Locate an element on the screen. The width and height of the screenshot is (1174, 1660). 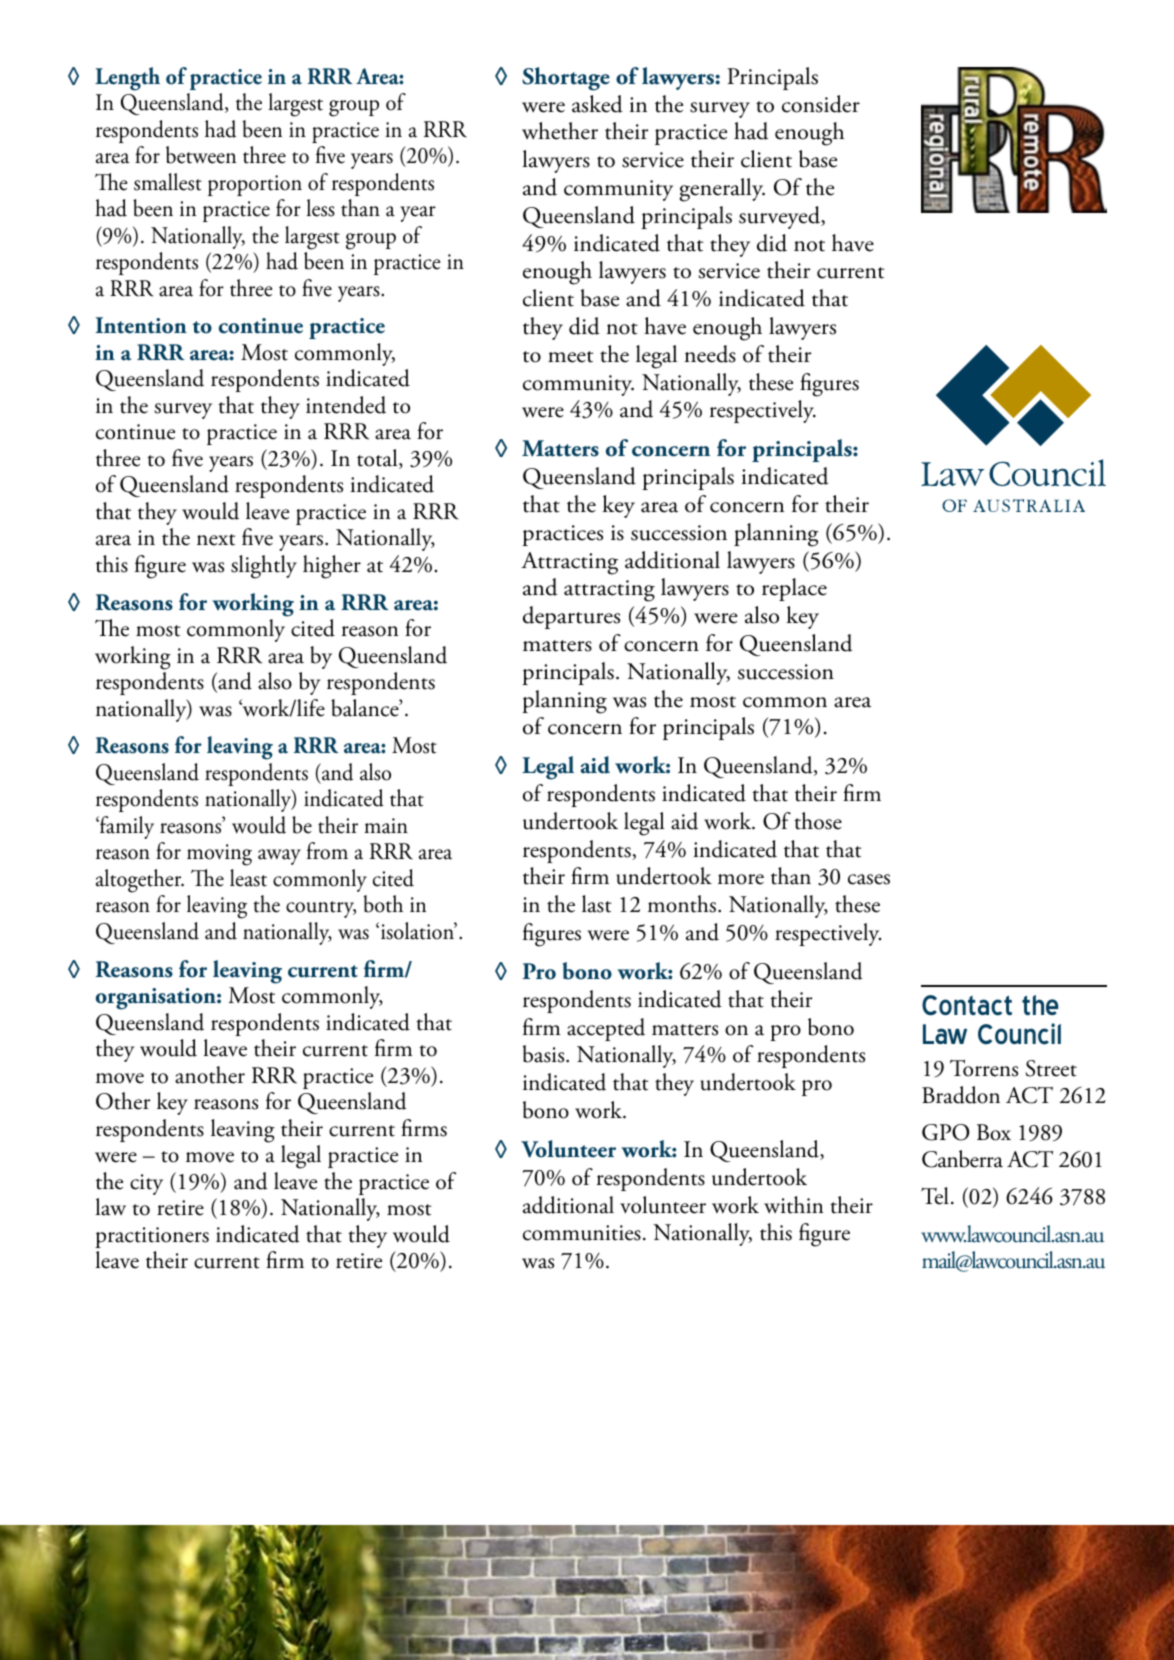
replace is located at coordinates (794, 589).
